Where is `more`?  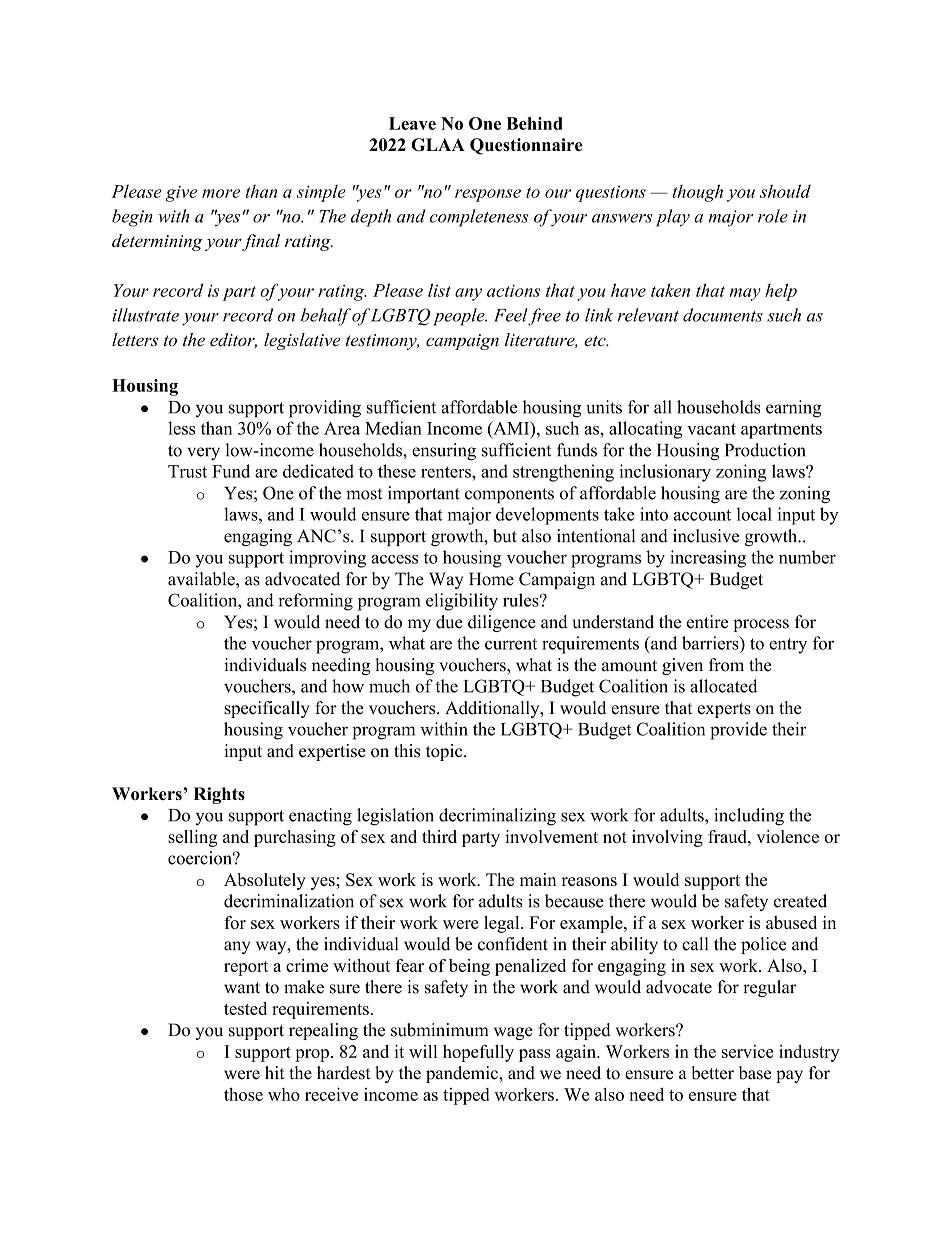 more is located at coordinates (221, 193).
